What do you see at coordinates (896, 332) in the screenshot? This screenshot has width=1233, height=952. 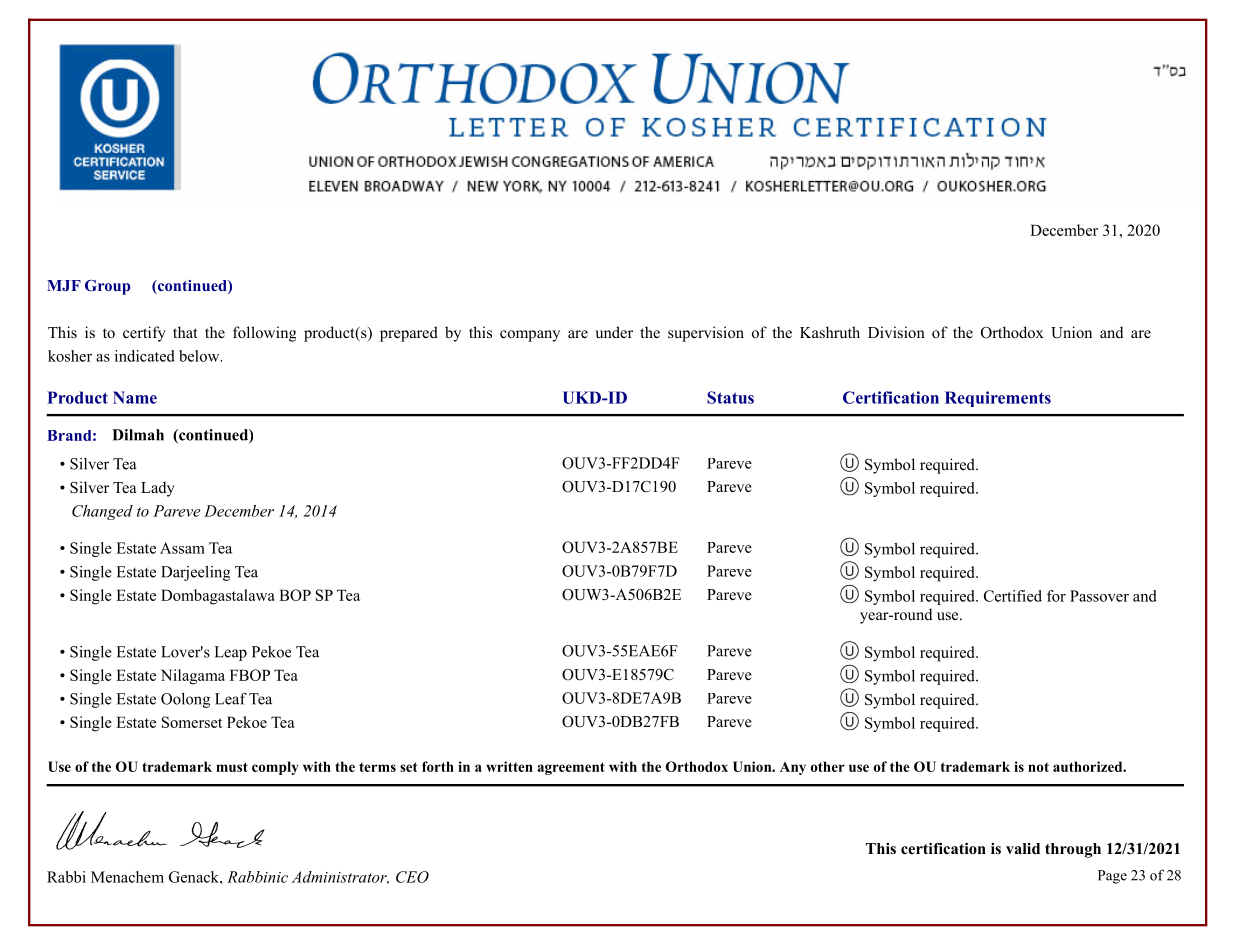 I see `Division` at bounding box center [896, 332].
